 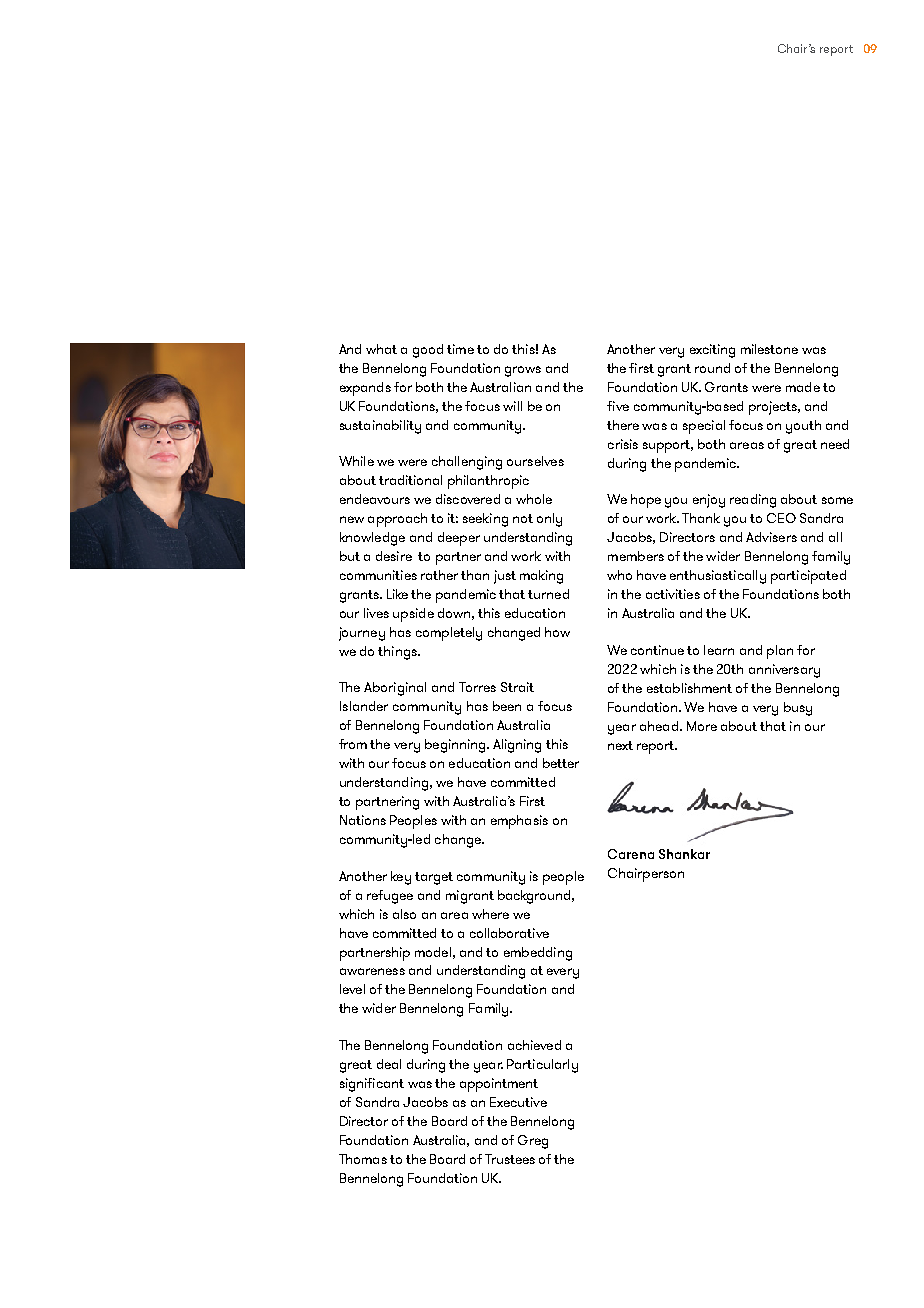 What do you see at coordinates (401, 878) in the screenshot?
I see `key` at bounding box center [401, 878].
